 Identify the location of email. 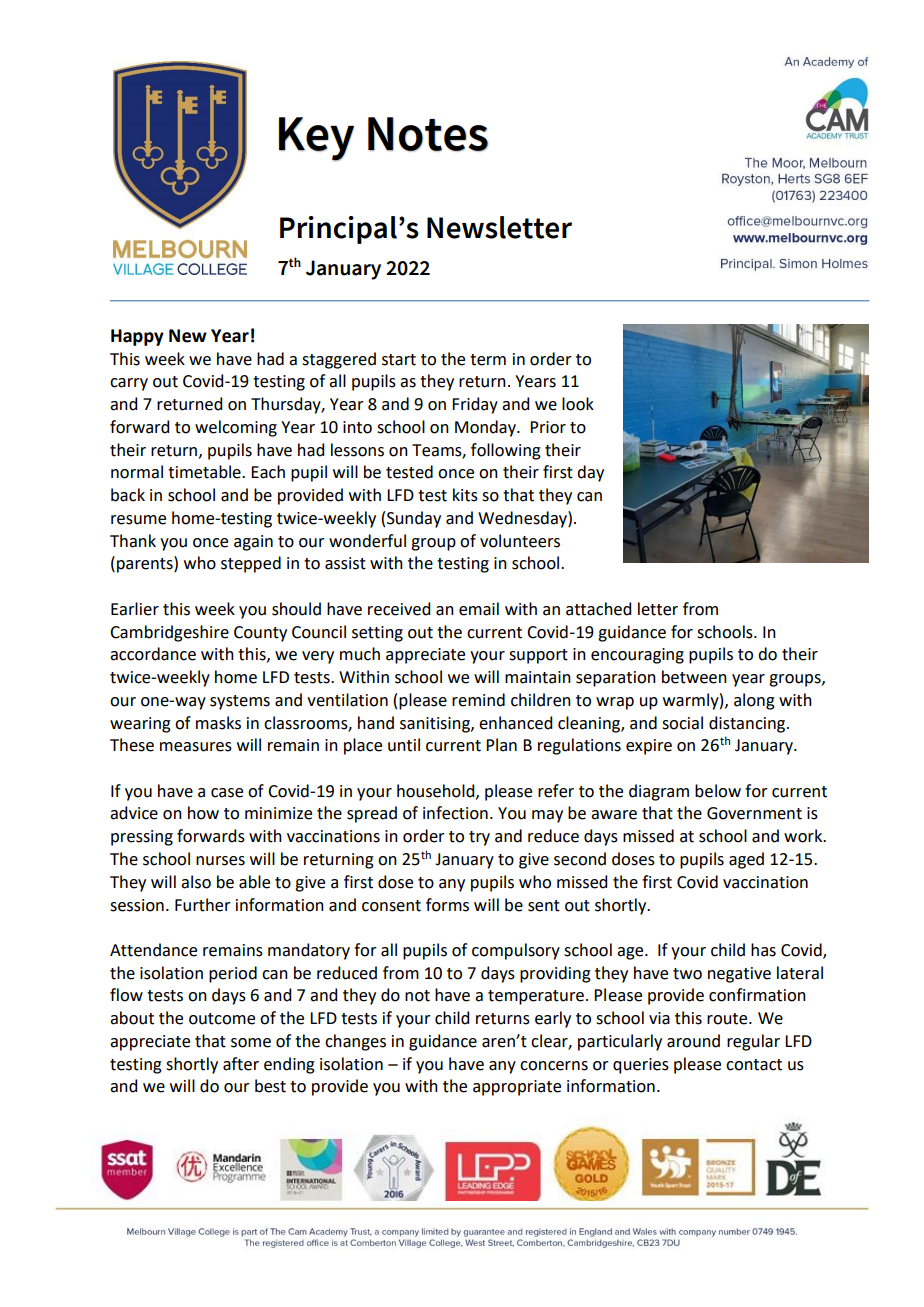
(479, 609).
